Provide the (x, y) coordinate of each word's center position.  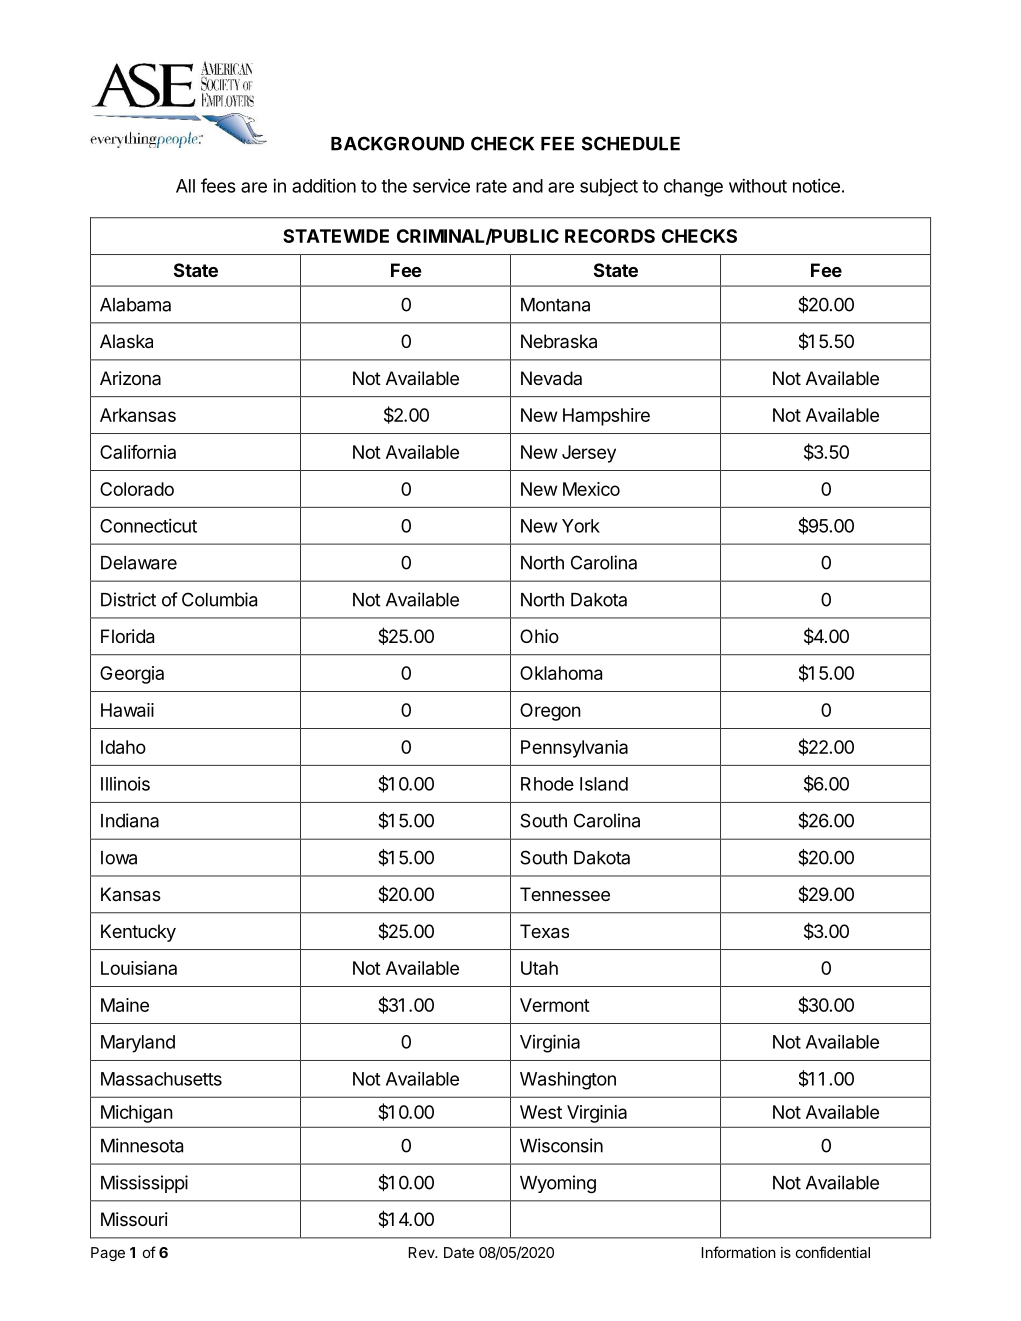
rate (491, 186)
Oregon (550, 712)
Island (604, 784)
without (758, 185)
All (185, 186)
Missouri (134, 1219)
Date (459, 1252)
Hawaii (127, 710)
